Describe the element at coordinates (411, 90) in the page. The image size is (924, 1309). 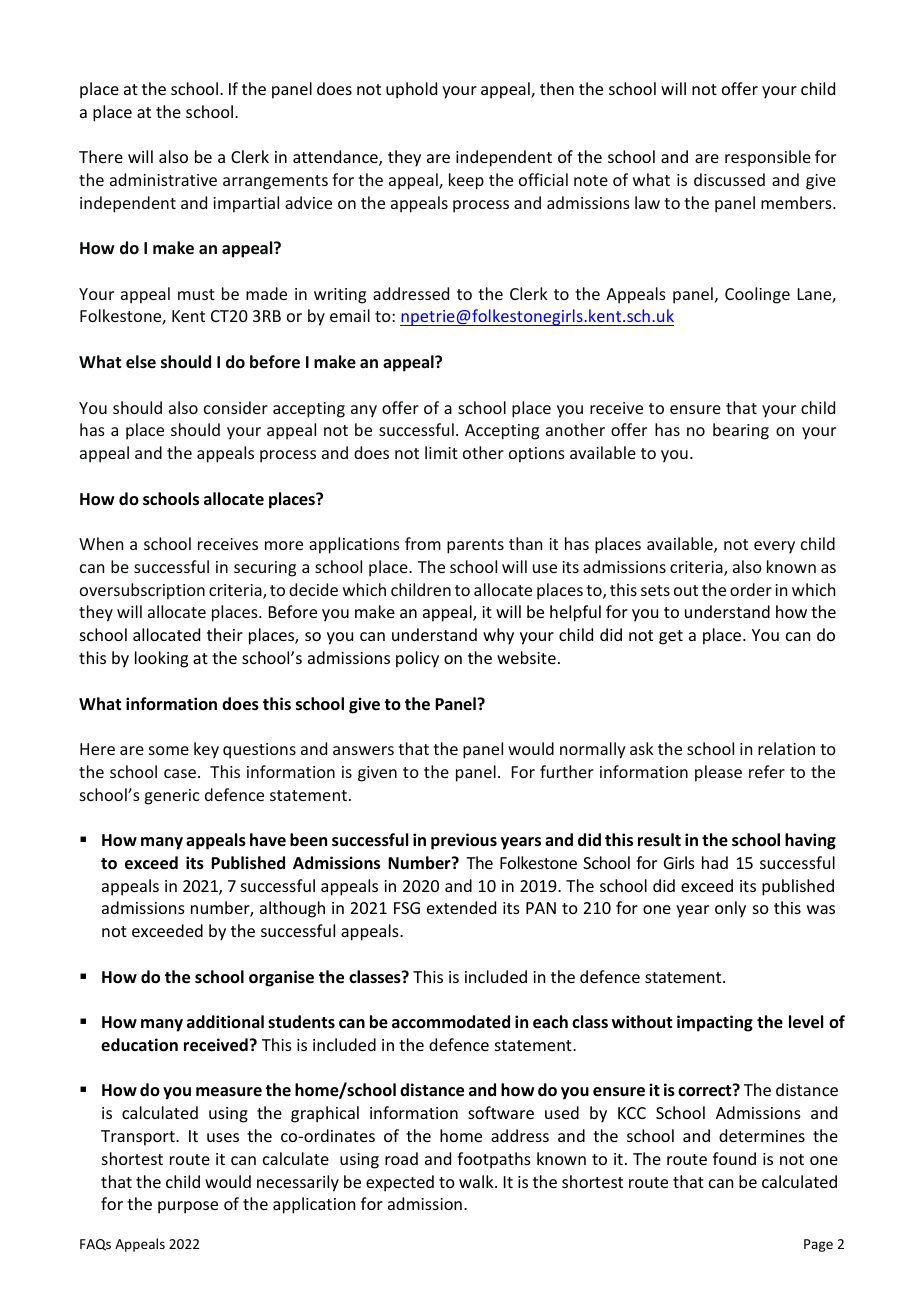
I see `uphold` at that location.
